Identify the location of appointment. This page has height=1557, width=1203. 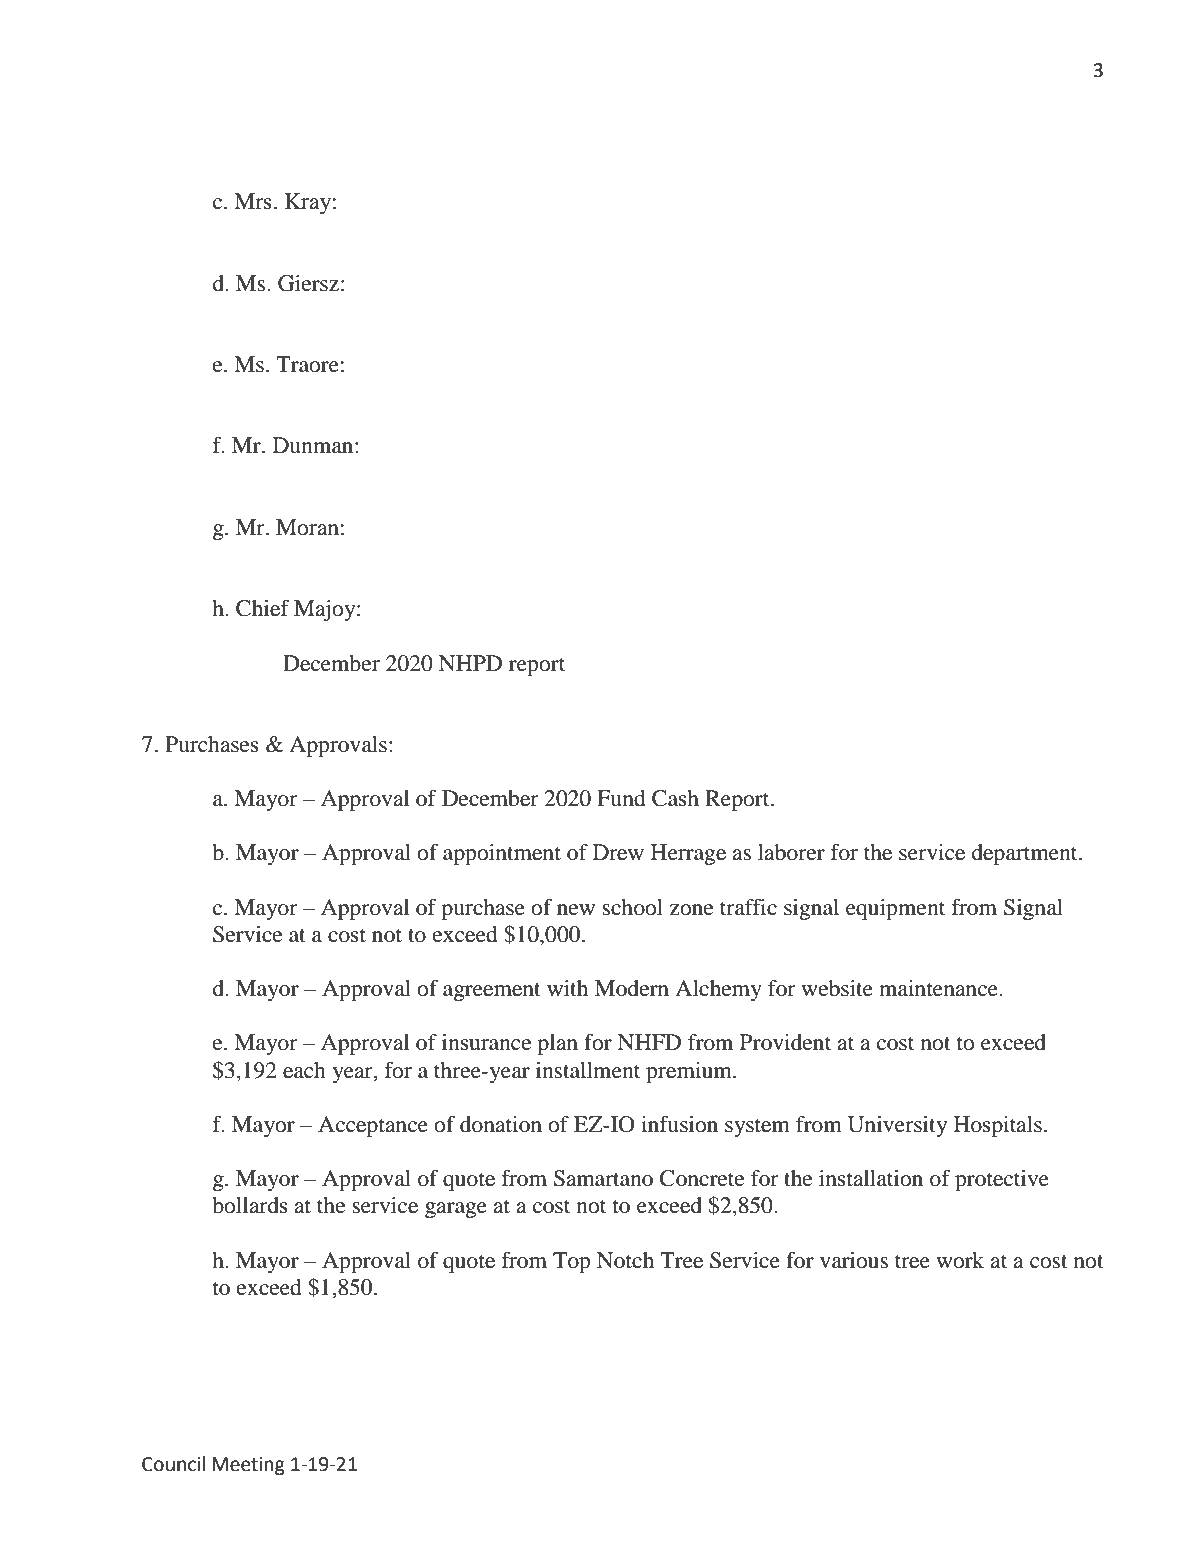
(502, 854).
